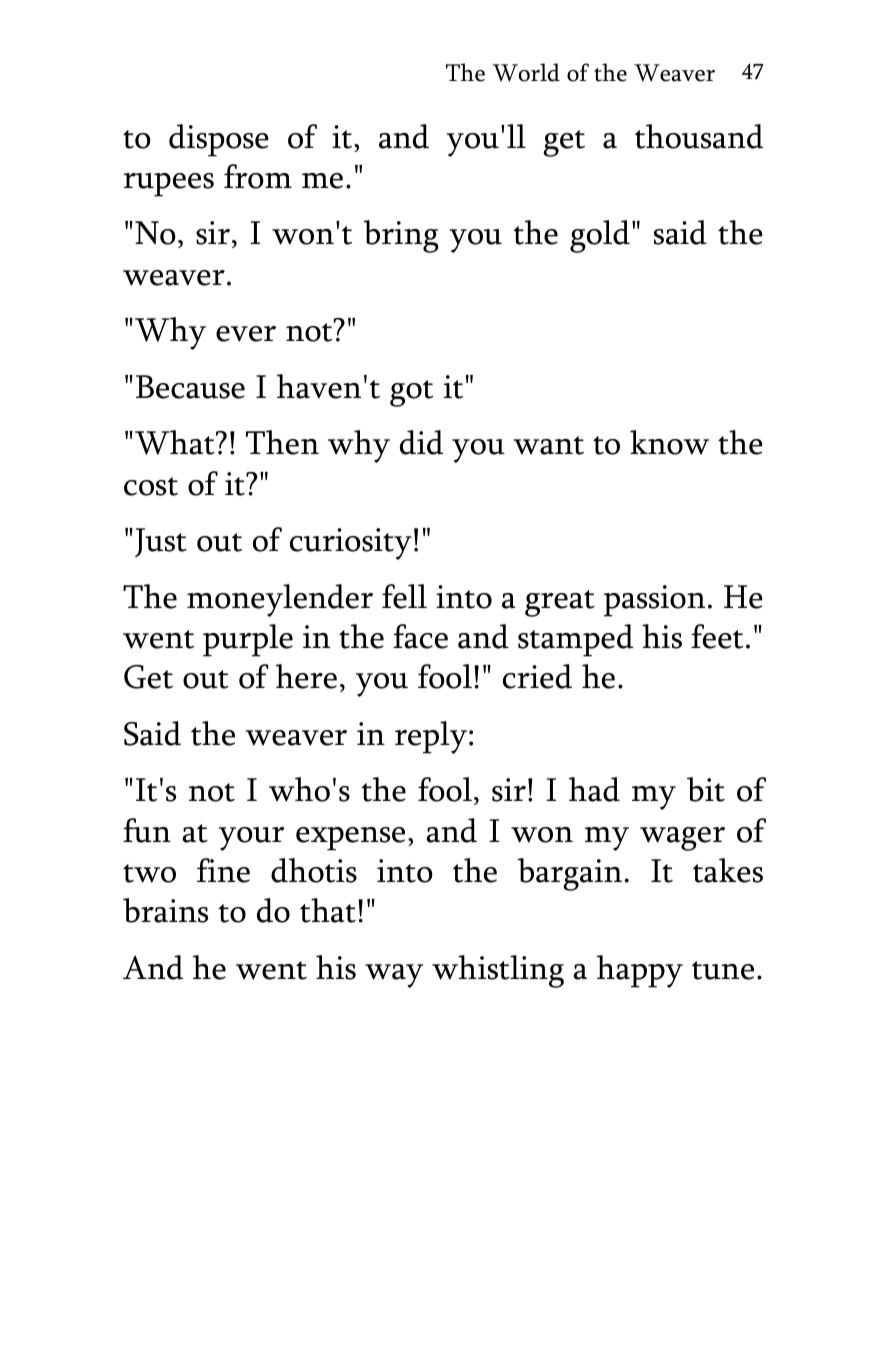 The width and height of the page is (887, 1372). I want to click on dispose, so click(219, 140).
